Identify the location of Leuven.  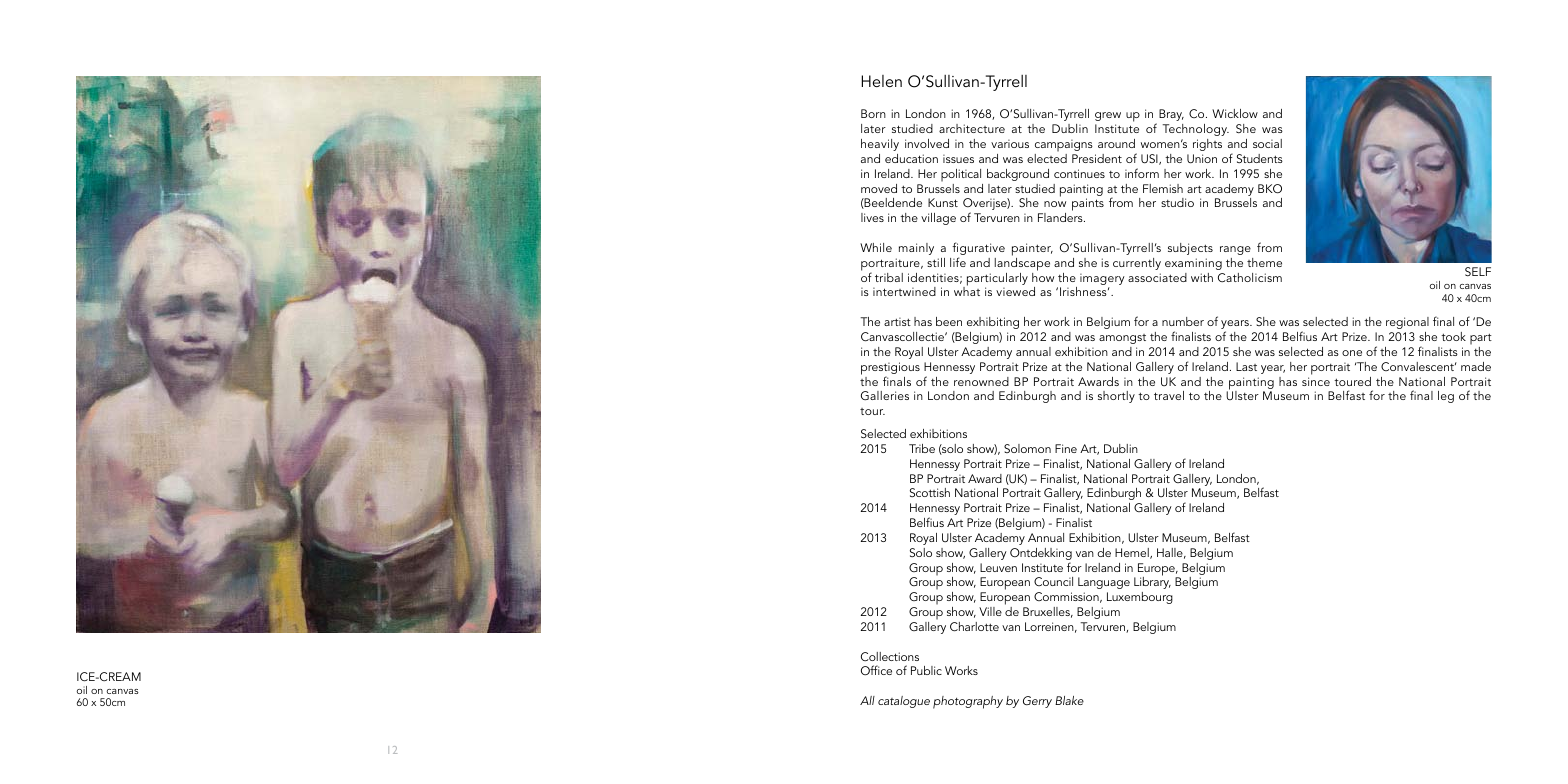
(998, 567).
